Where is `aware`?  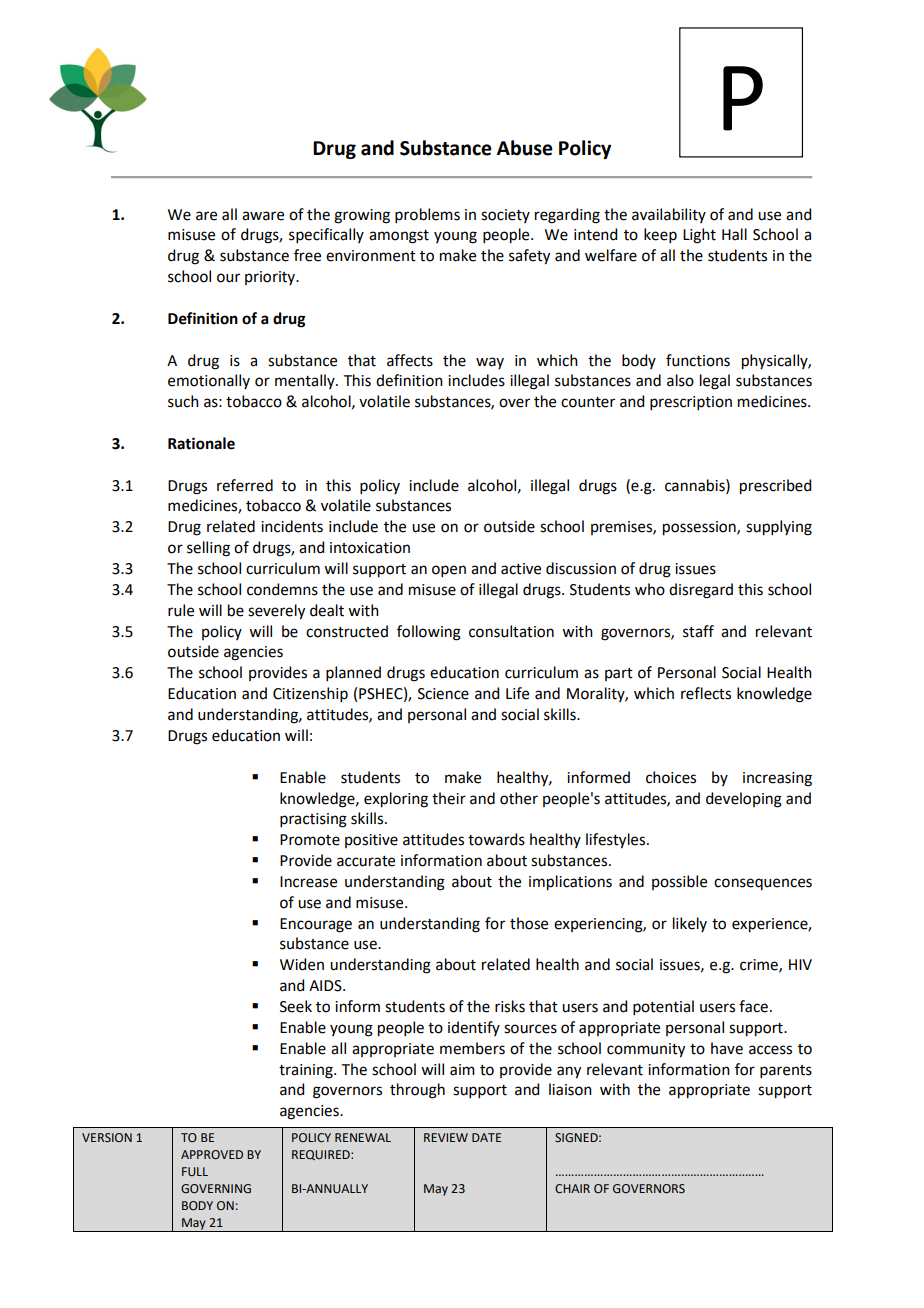 aware is located at coordinates (263, 216).
